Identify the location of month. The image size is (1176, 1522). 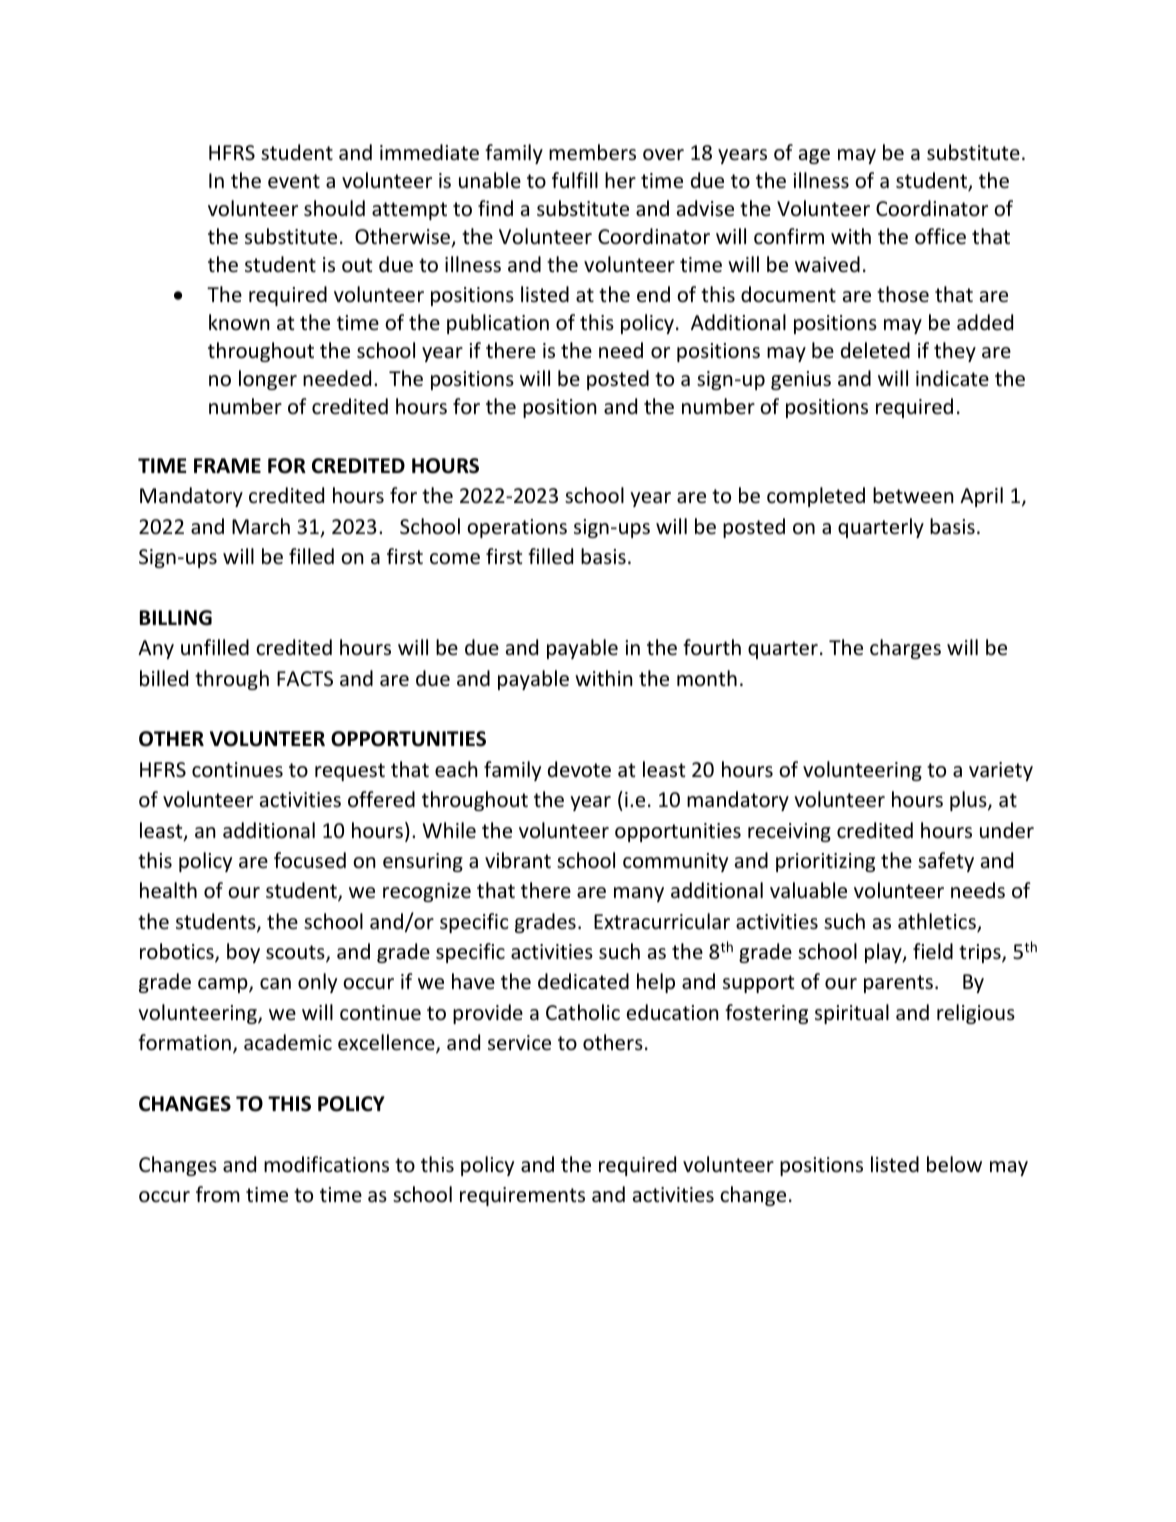
(707, 678).
